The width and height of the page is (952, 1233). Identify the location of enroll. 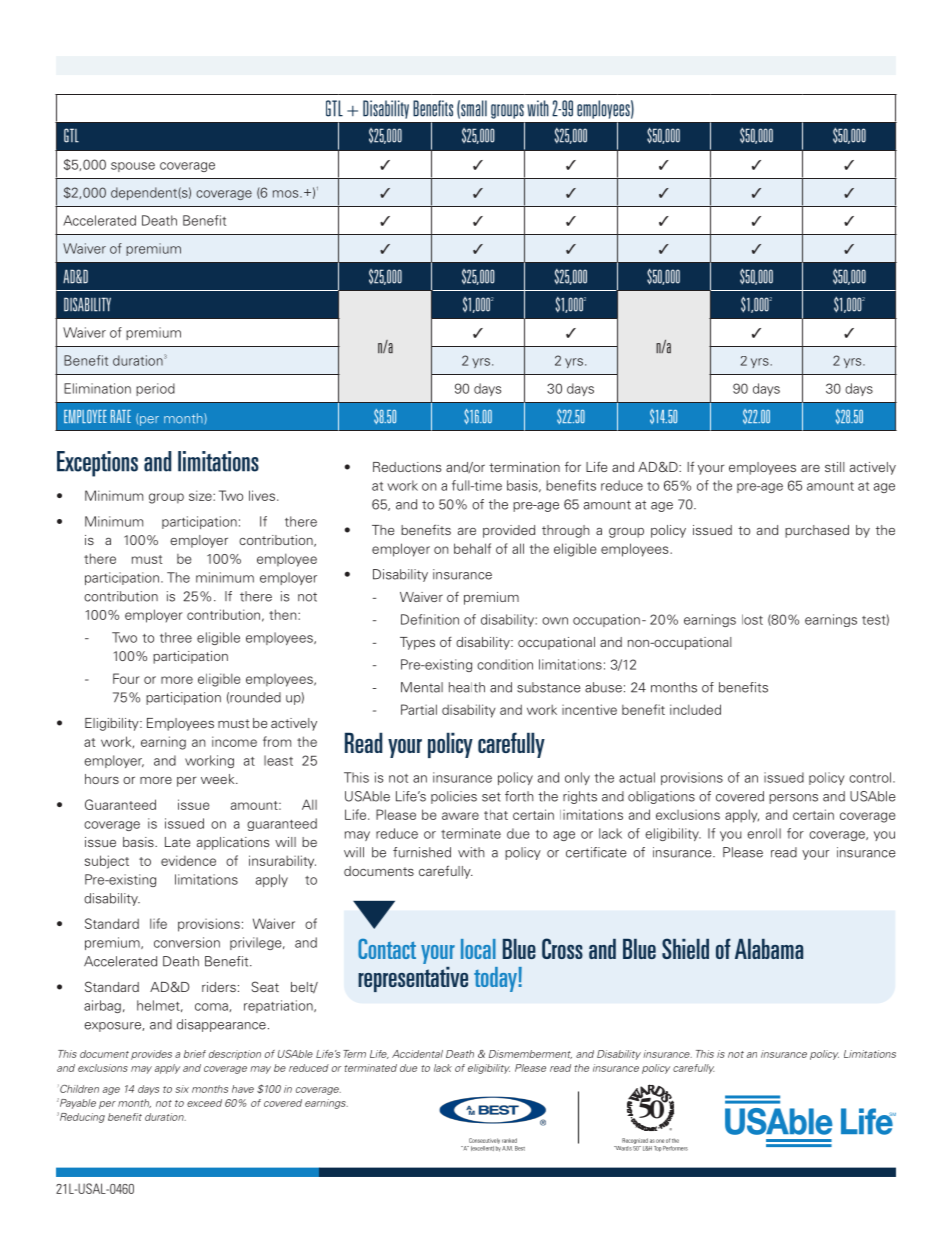
(764, 833).
